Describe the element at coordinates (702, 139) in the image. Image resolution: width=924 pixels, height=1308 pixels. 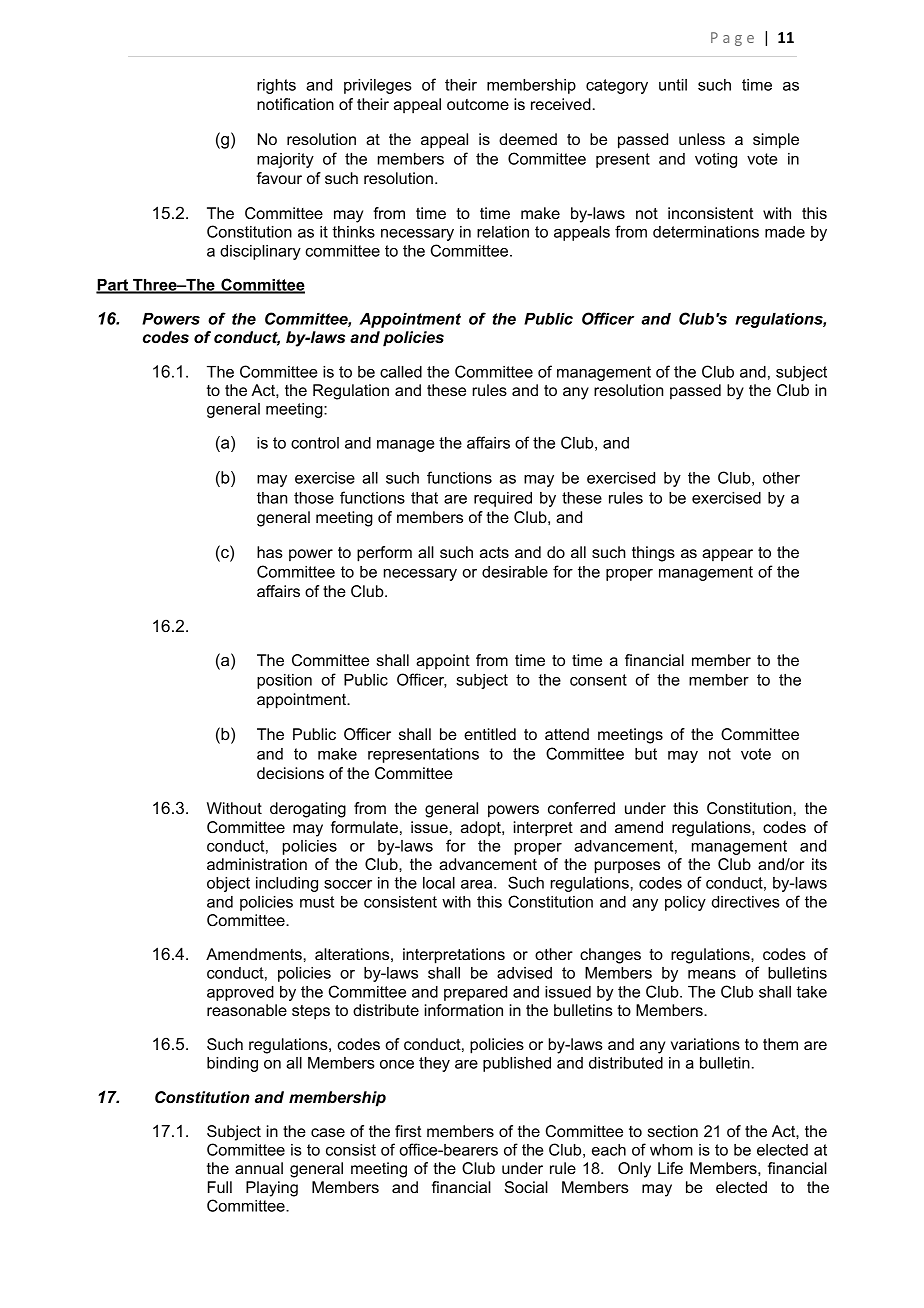
I see `unless` at that location.
